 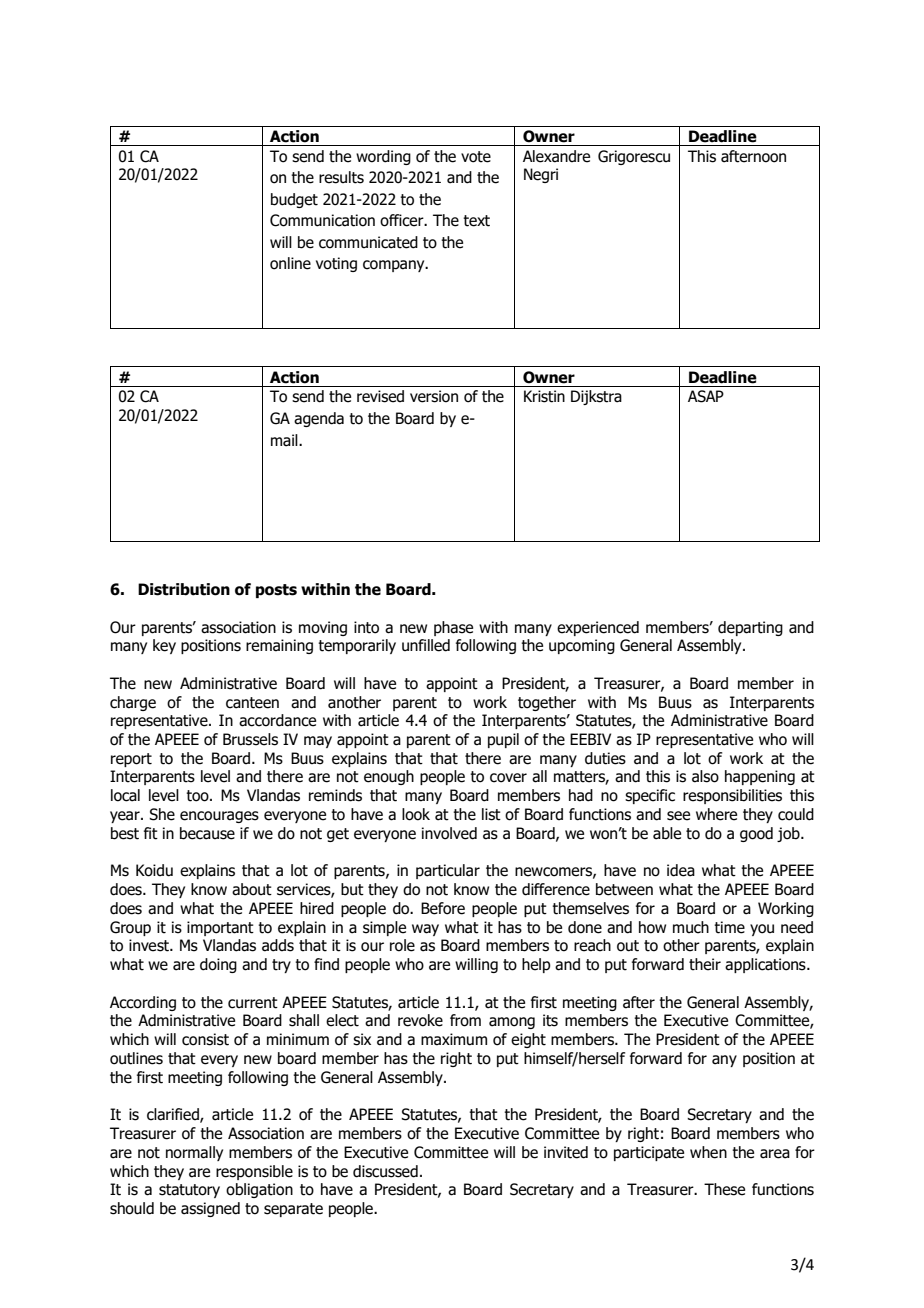 What do you see at coordinates (385, 1171) in the image?
I see `discussed` at bounding box center [385, 1171].
